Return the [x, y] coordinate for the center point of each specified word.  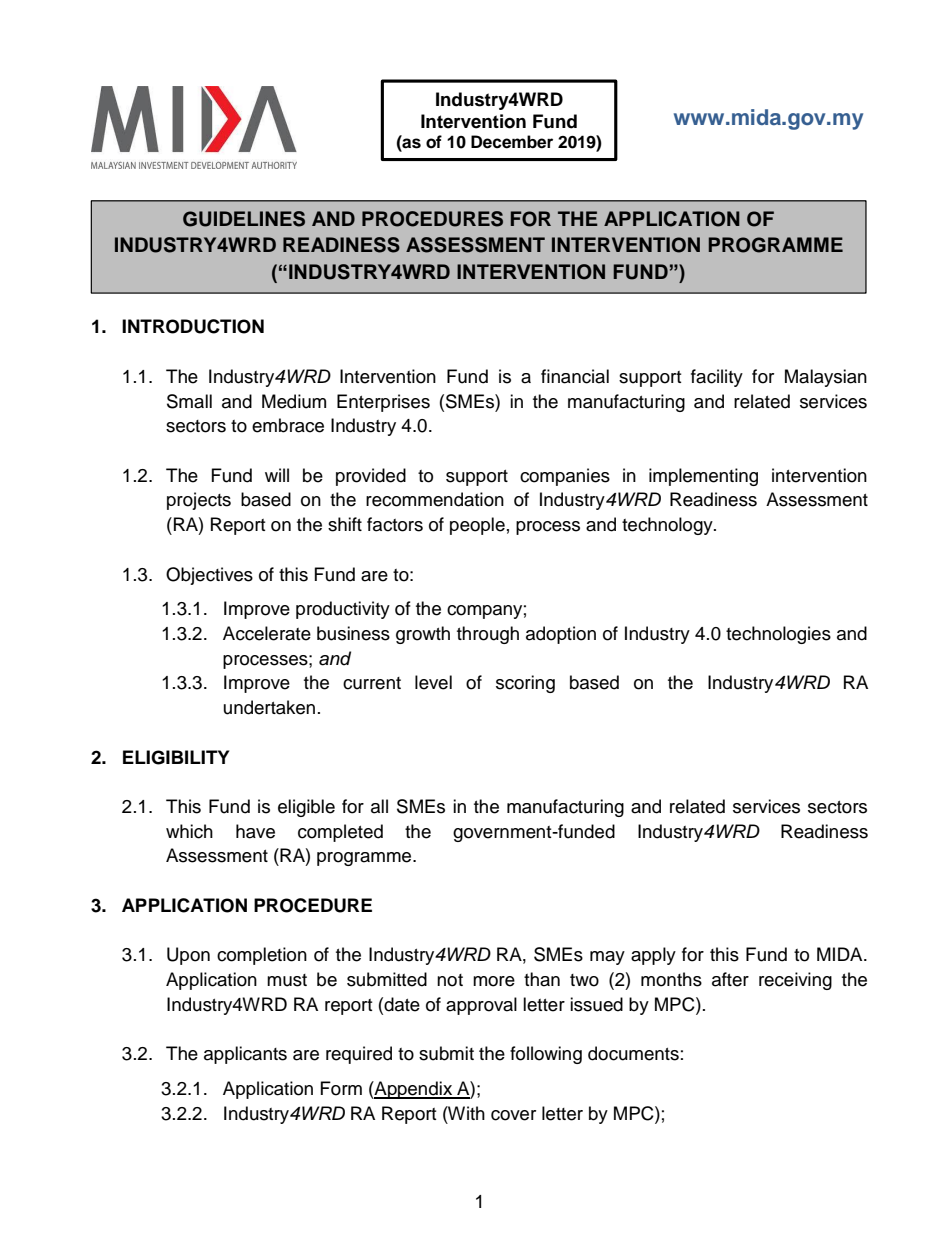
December [512, 142]
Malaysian [826, 378]
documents [633, 1053]
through [488, 635]
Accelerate [267, 633]
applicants [245, 1055]
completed [340, 833]
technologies [778, 635]
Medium [294, 401]
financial [575, 376]
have [255, 831]
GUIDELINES [244, 219]
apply [653, 956]
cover [513, 1115]
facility [717, 378]
